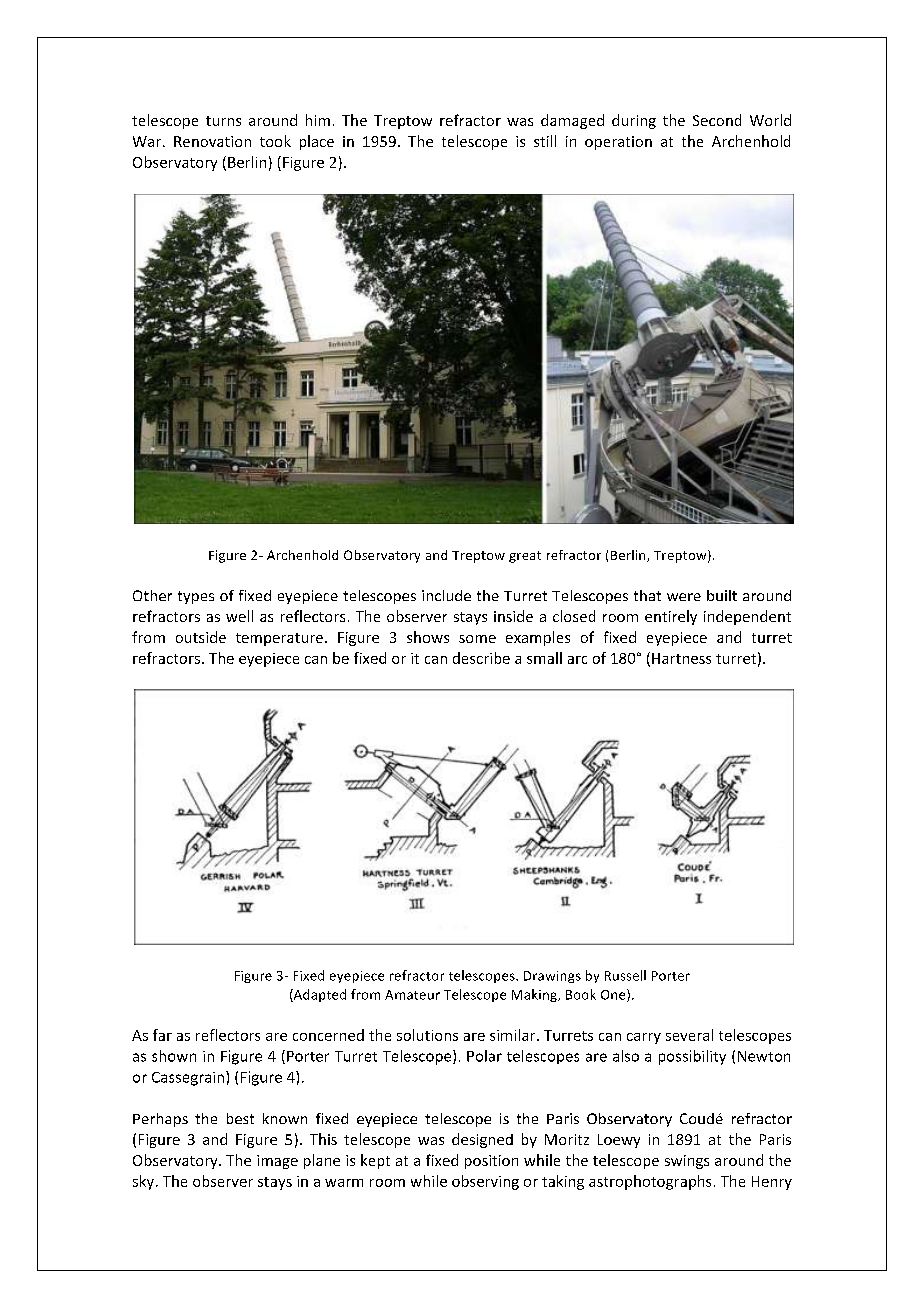  I want to click on entirely, so click(671, 617).
